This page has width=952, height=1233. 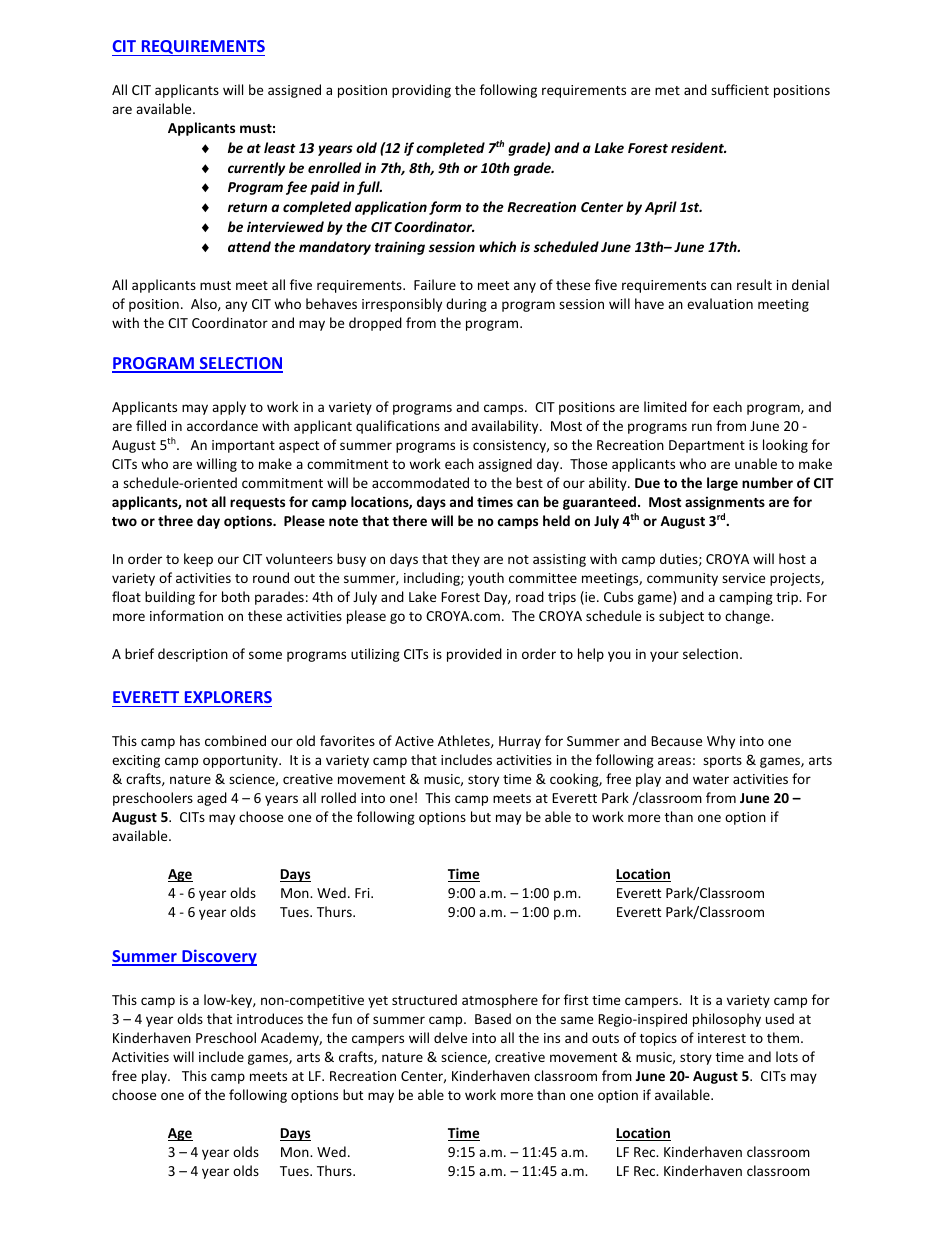 I want to click on keep, so click(x=198, y=560).
